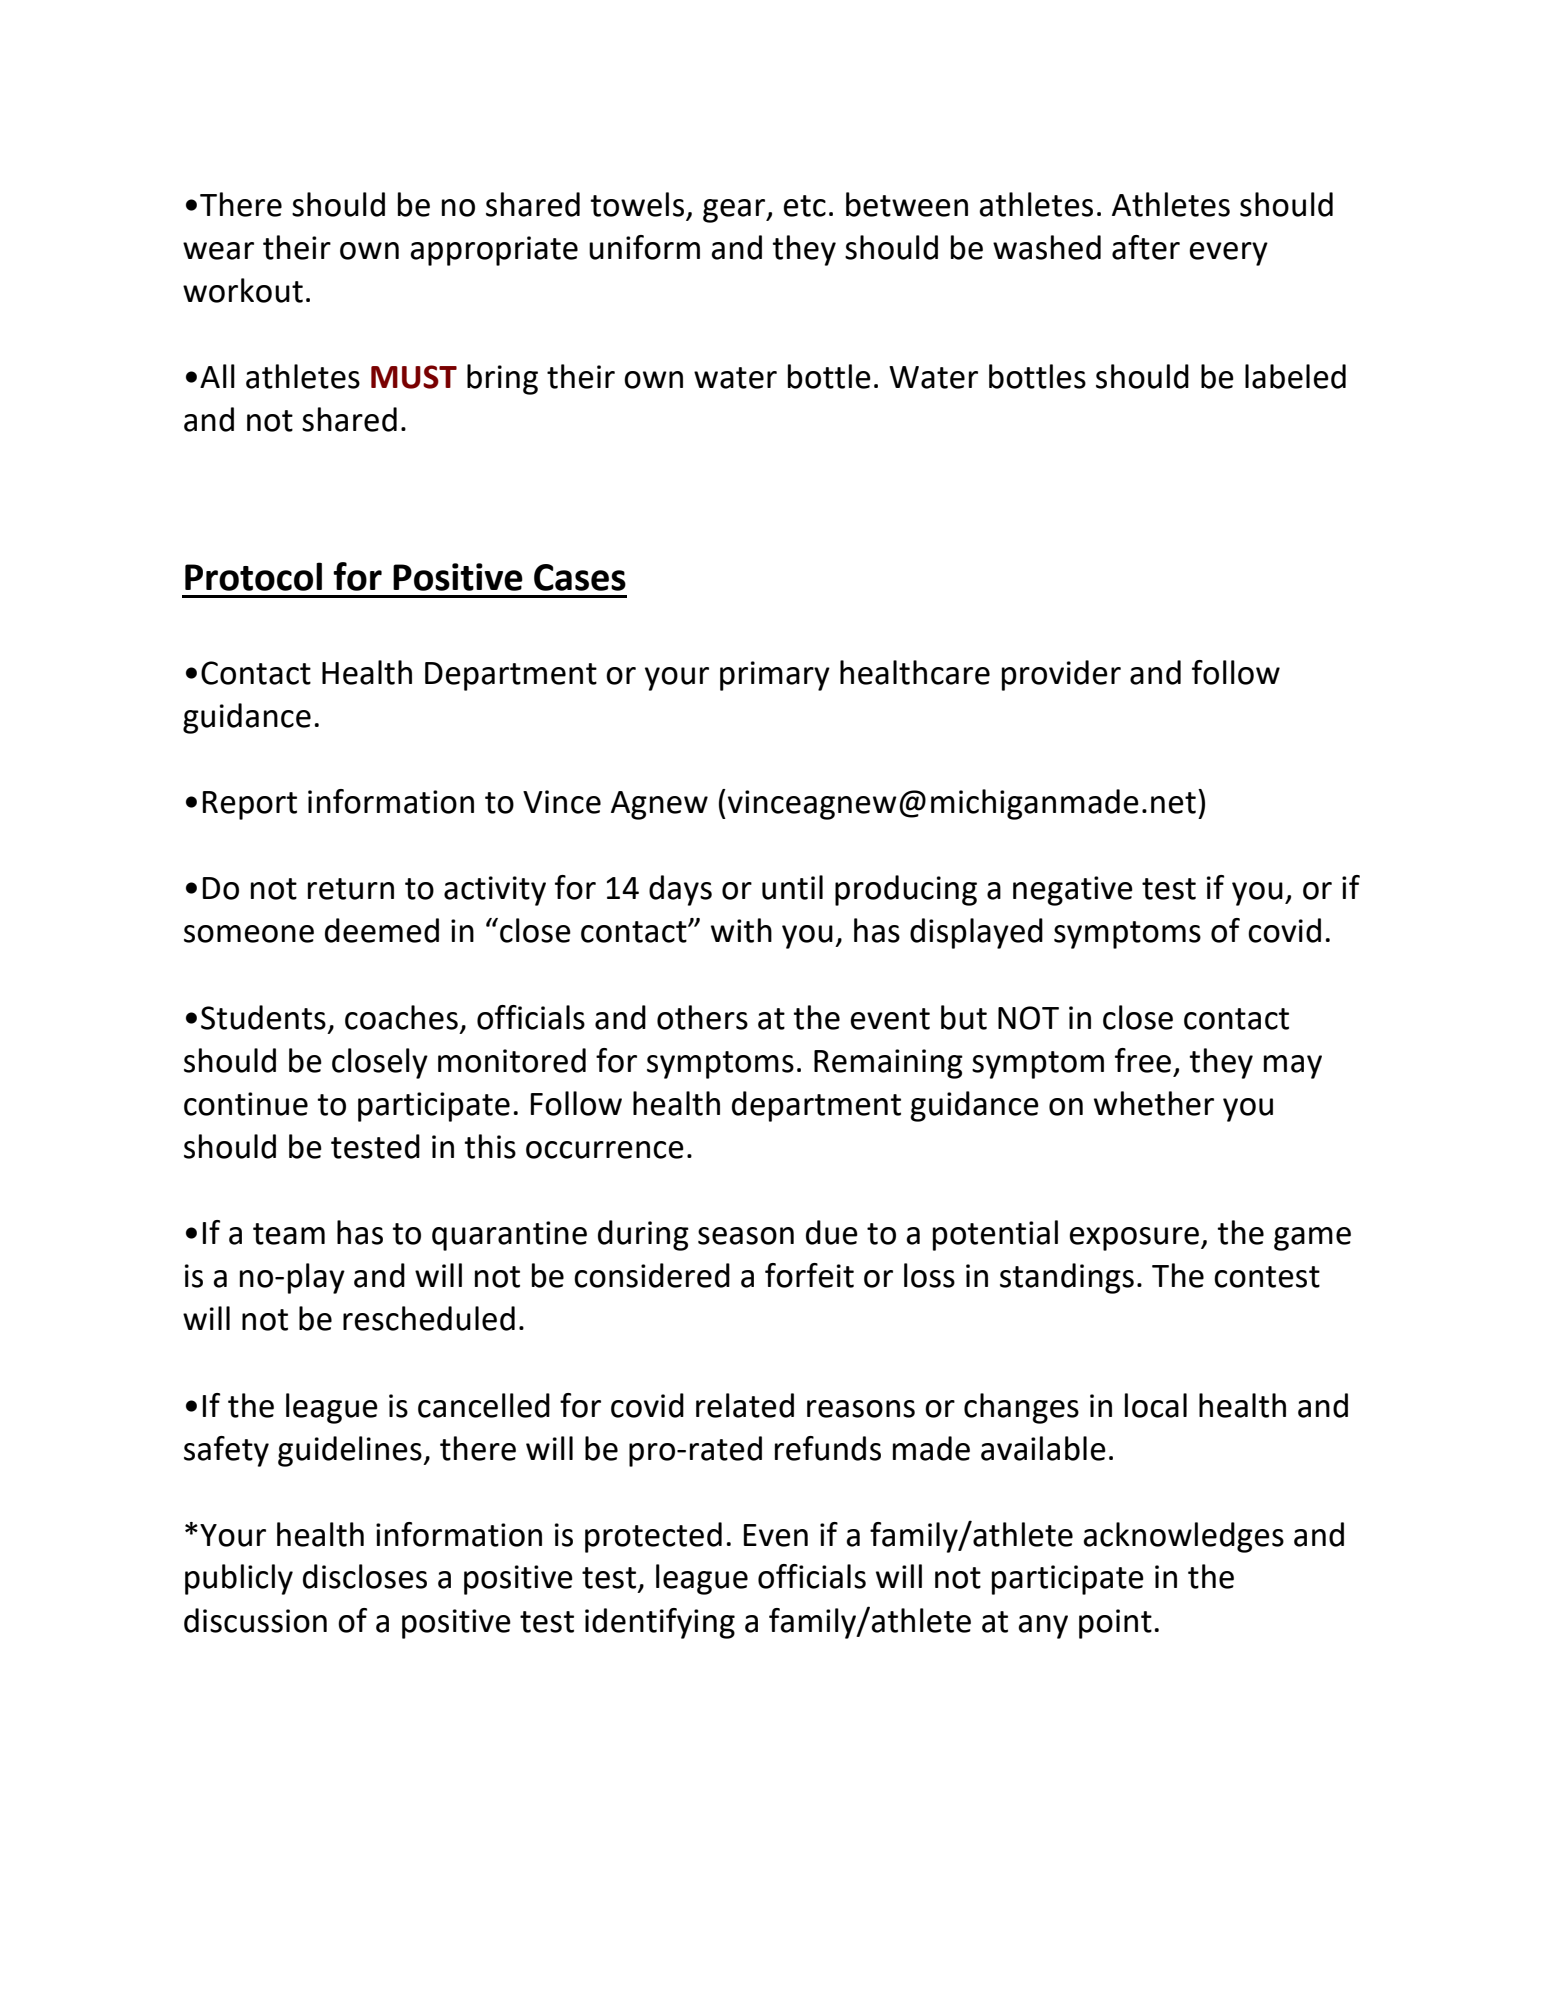 The width and height of the screenshot is (1543, 1997). Describe the element at coordinates (382, 930) in the screenshot. I see `deemed` at that location.
